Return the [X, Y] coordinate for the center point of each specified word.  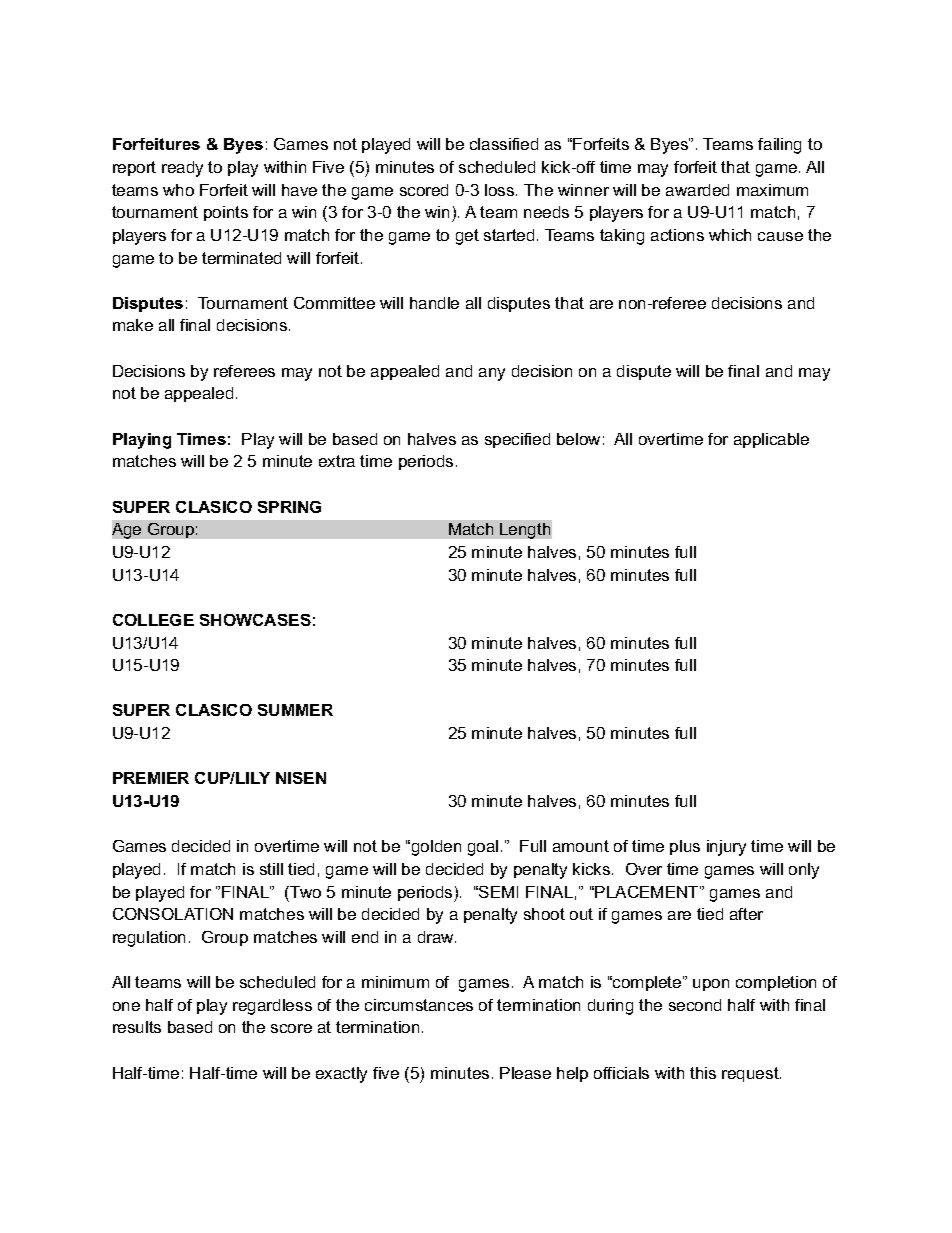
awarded [697, 190]
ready [182, 169]
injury [726, 848]
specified [517, 440]
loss [501, 190]
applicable [771, 440]
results [137, 1027]
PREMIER [151, 778]
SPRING [289, 507]
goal [483, 848]
